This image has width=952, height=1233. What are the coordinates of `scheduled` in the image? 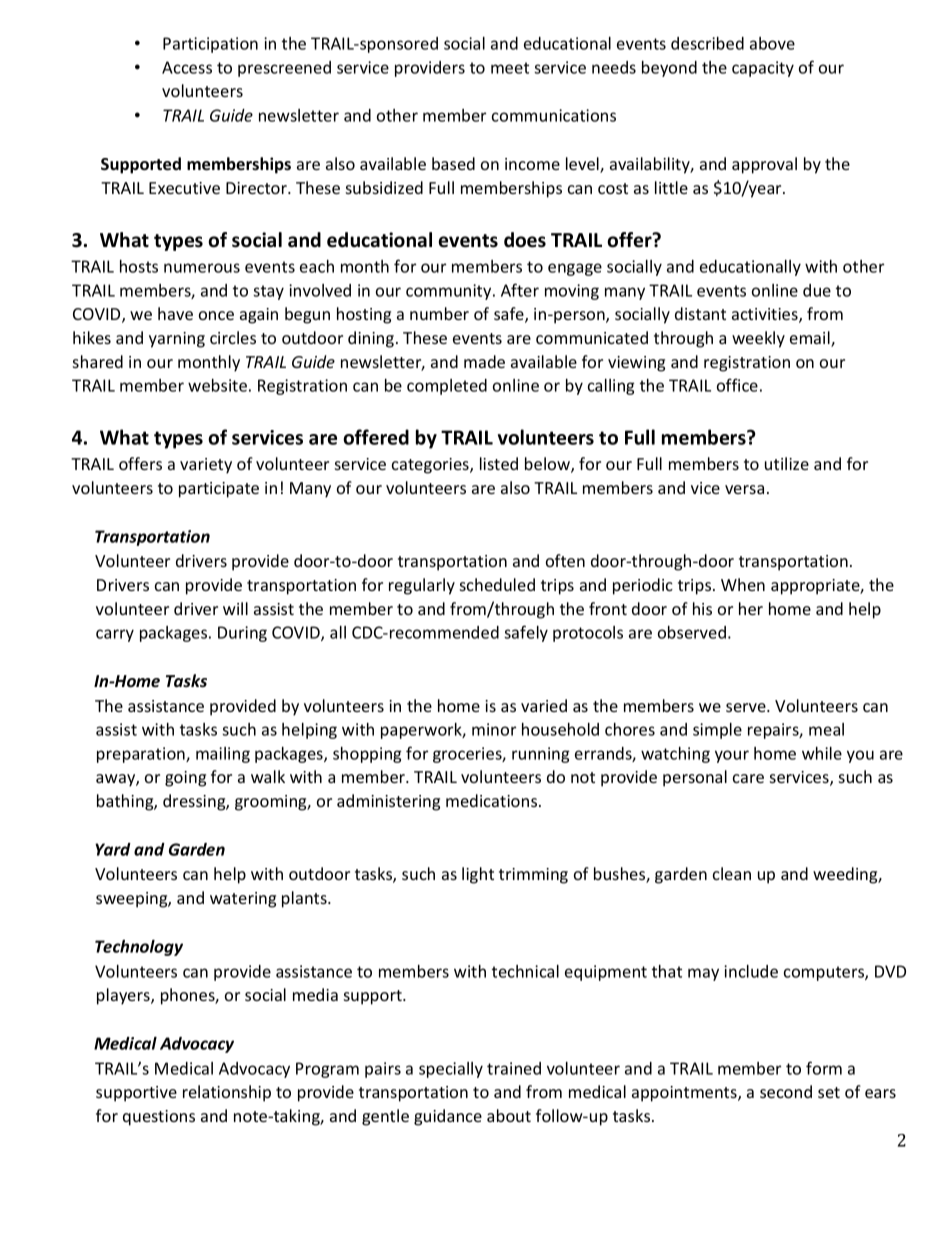 It's located at (497, 584).
